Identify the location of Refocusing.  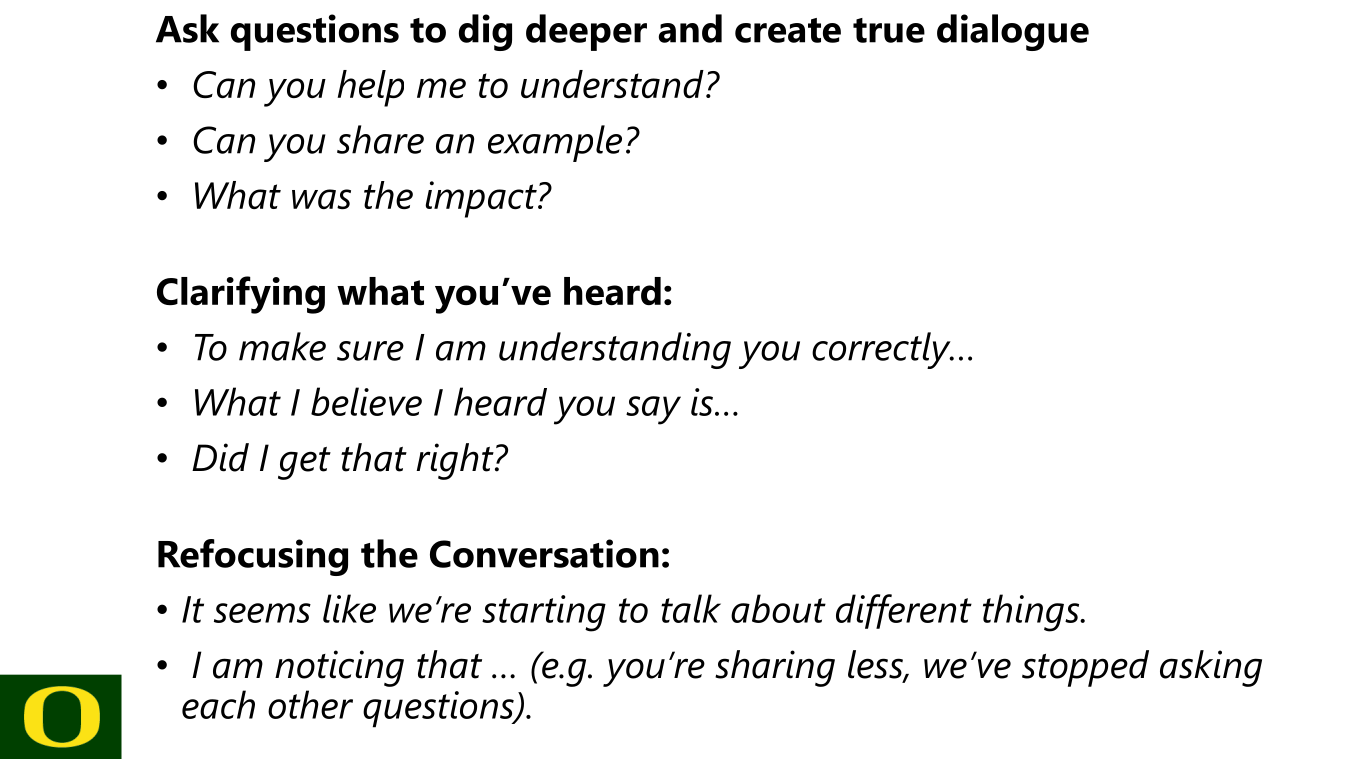
(253, 557).
